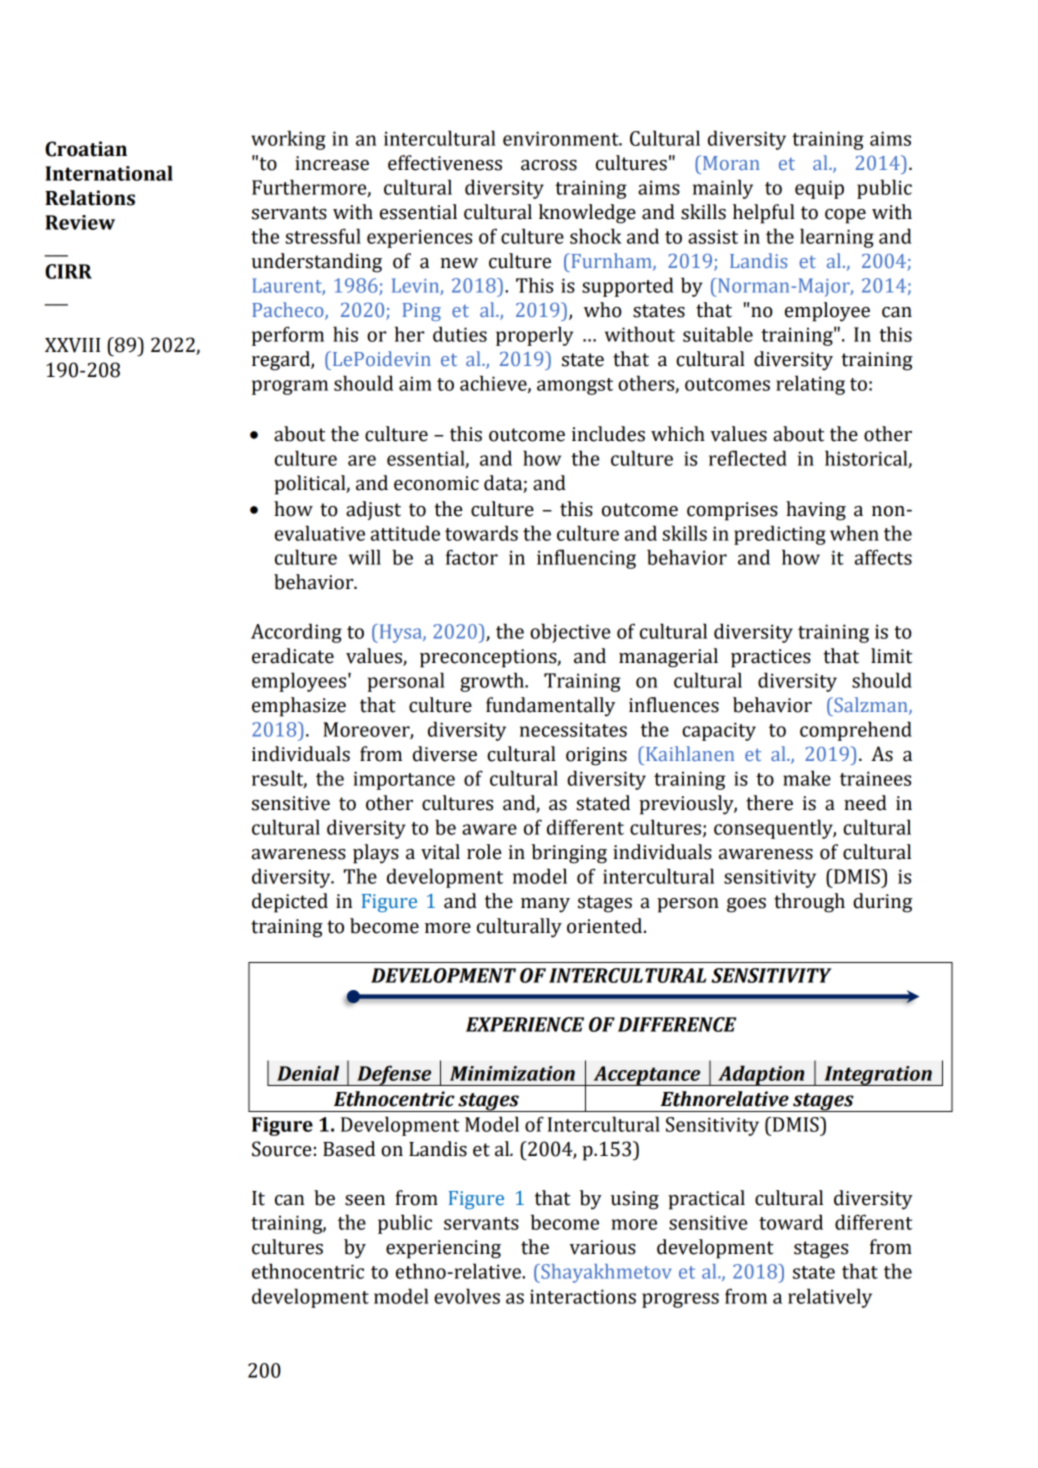 The image size is (1038, 1468). I want to click on depicted, so click(290, 903).
